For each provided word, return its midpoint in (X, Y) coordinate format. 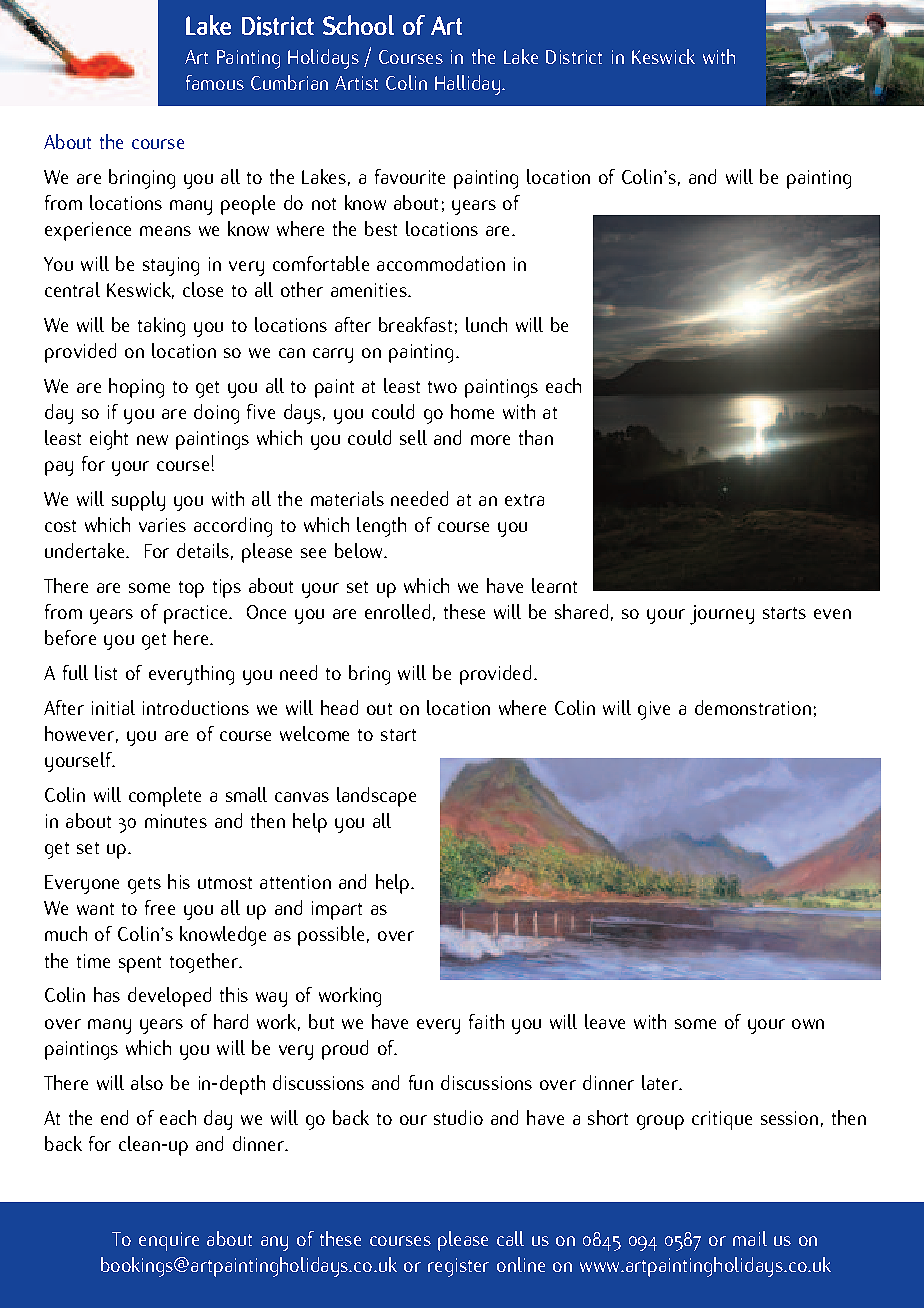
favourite (410, 176)
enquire (169, 1241)
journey (722, 615)
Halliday (469, 85)
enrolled (397, 611)
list (106, 672)
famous (215, 82)
